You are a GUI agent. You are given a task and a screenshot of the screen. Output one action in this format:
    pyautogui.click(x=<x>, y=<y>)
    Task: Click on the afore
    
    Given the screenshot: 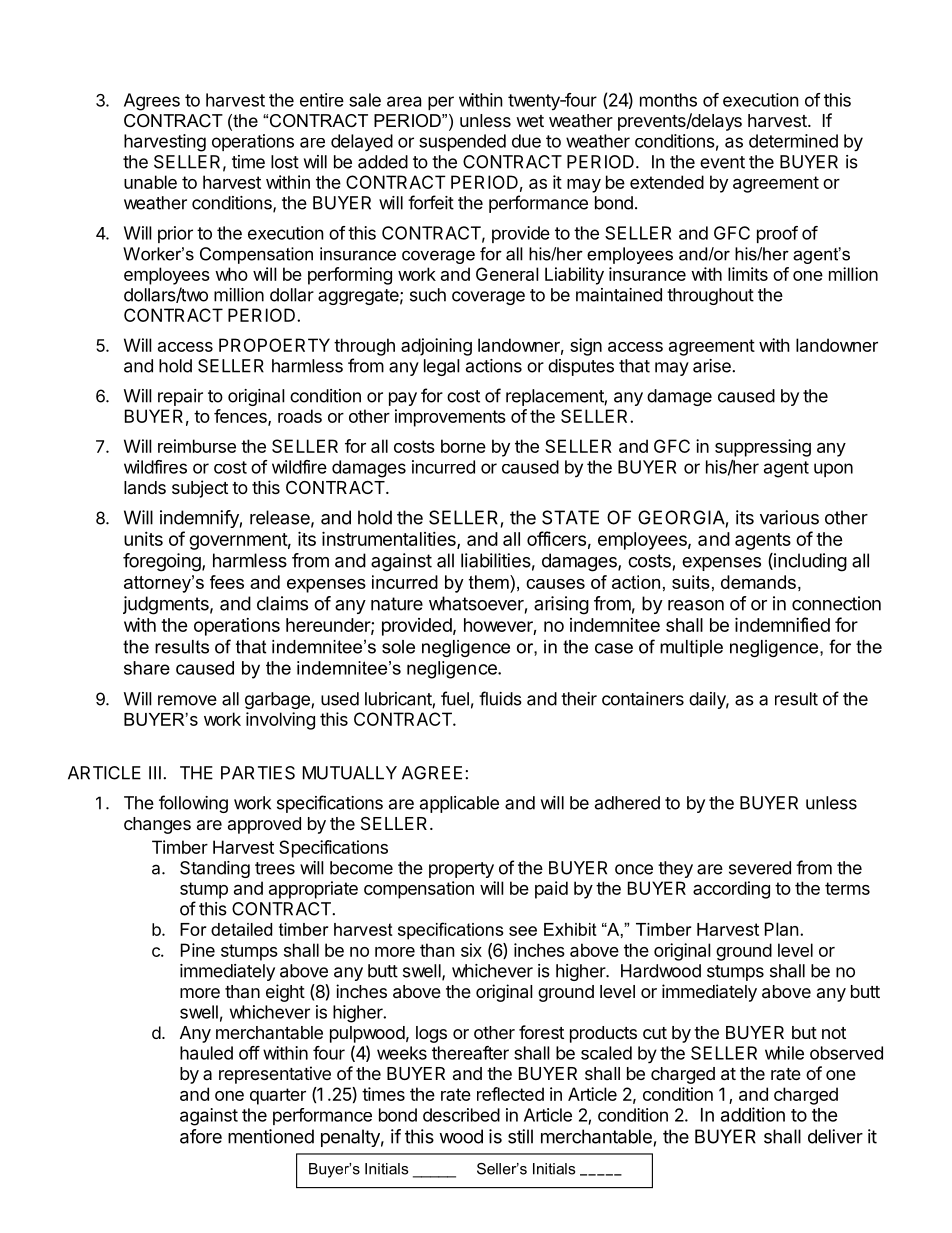 What is the action you would take?
    pyautogui.click(x=201, y=1136)
